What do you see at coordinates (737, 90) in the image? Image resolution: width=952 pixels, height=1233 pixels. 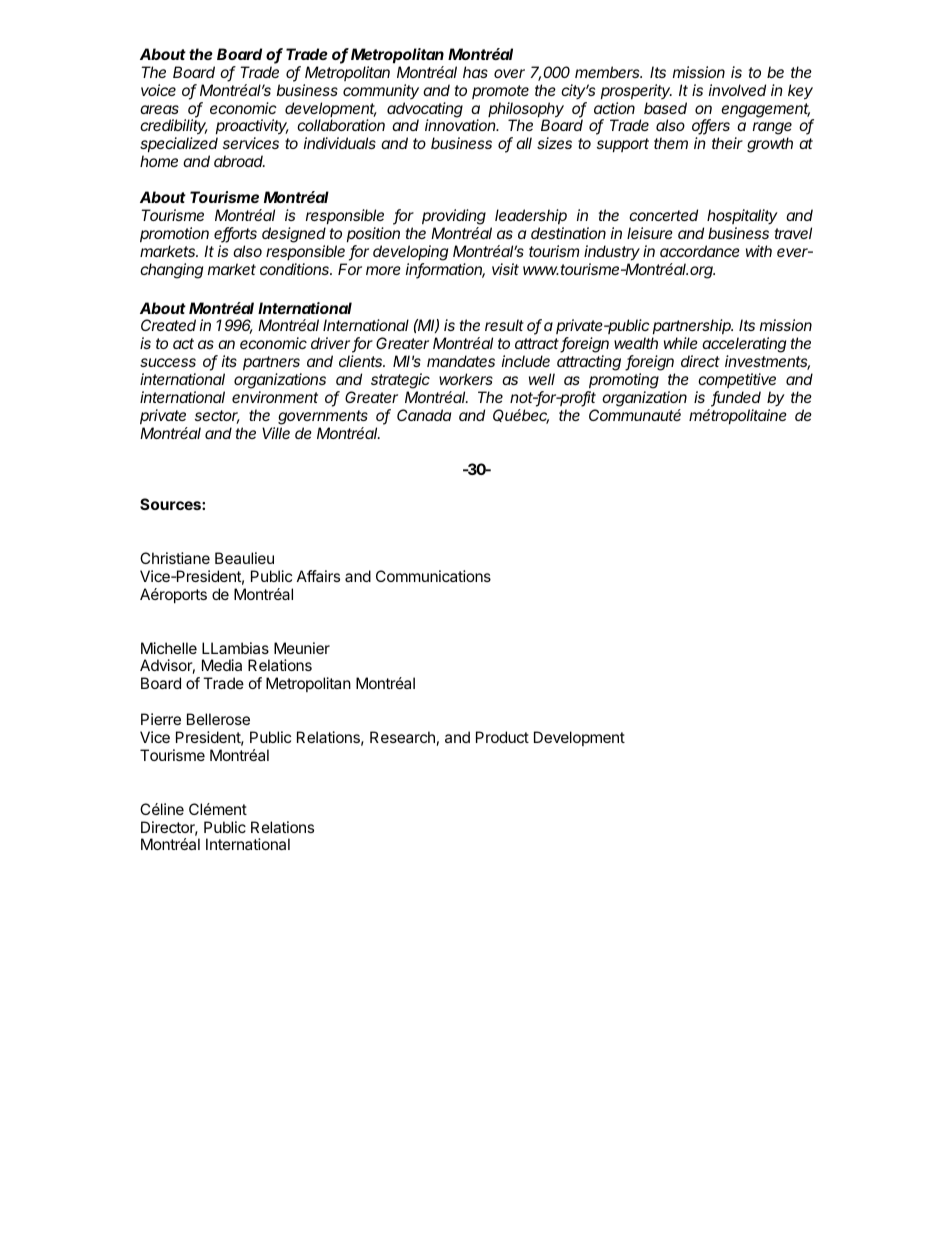 I see `involved` at bounding box center [737, 90].
